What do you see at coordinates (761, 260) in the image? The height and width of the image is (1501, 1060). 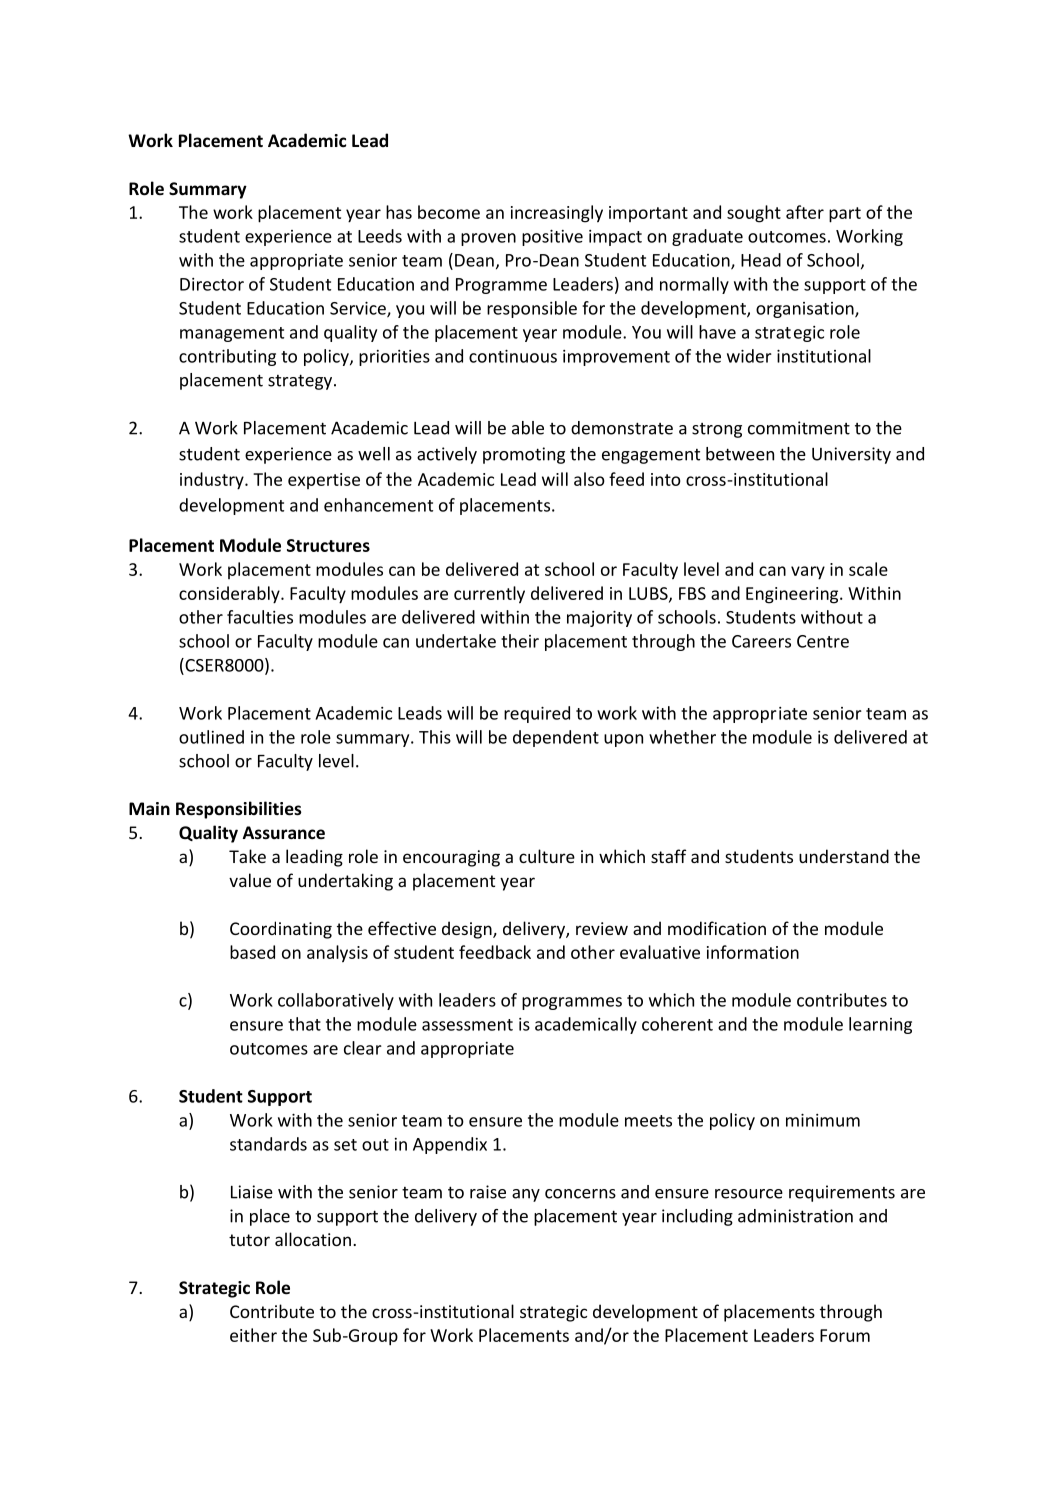 I see `Head` at bounding box center [761, 260].
